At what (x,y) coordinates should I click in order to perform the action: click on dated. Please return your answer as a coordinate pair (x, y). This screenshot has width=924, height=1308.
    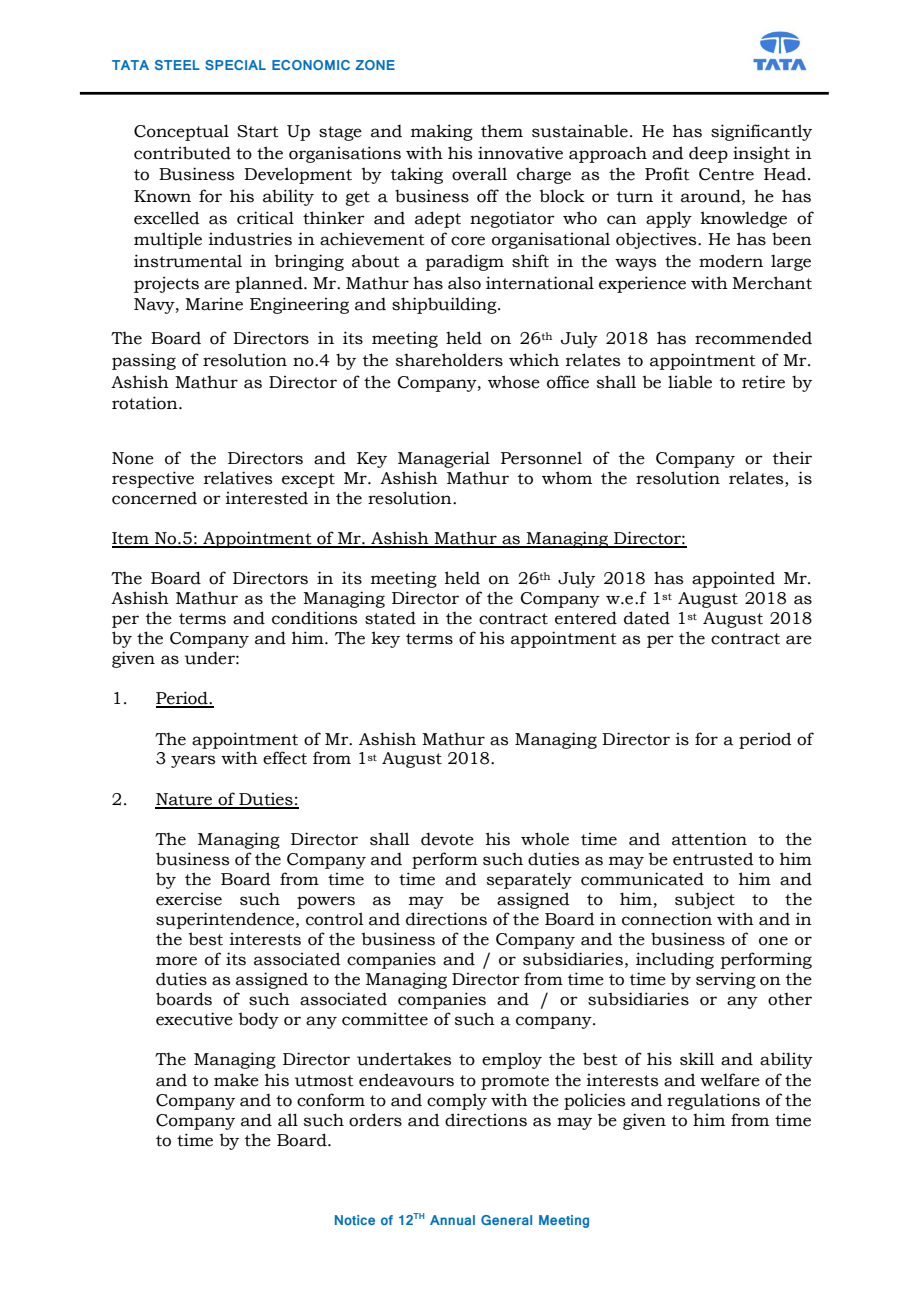
    Looking at the image, I should click on (647, 618).
